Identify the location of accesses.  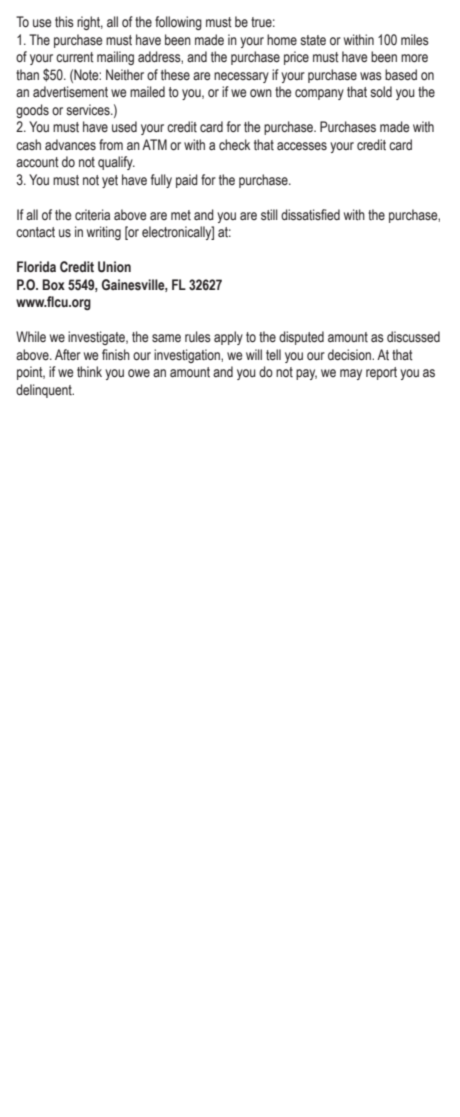
(302, 146).
